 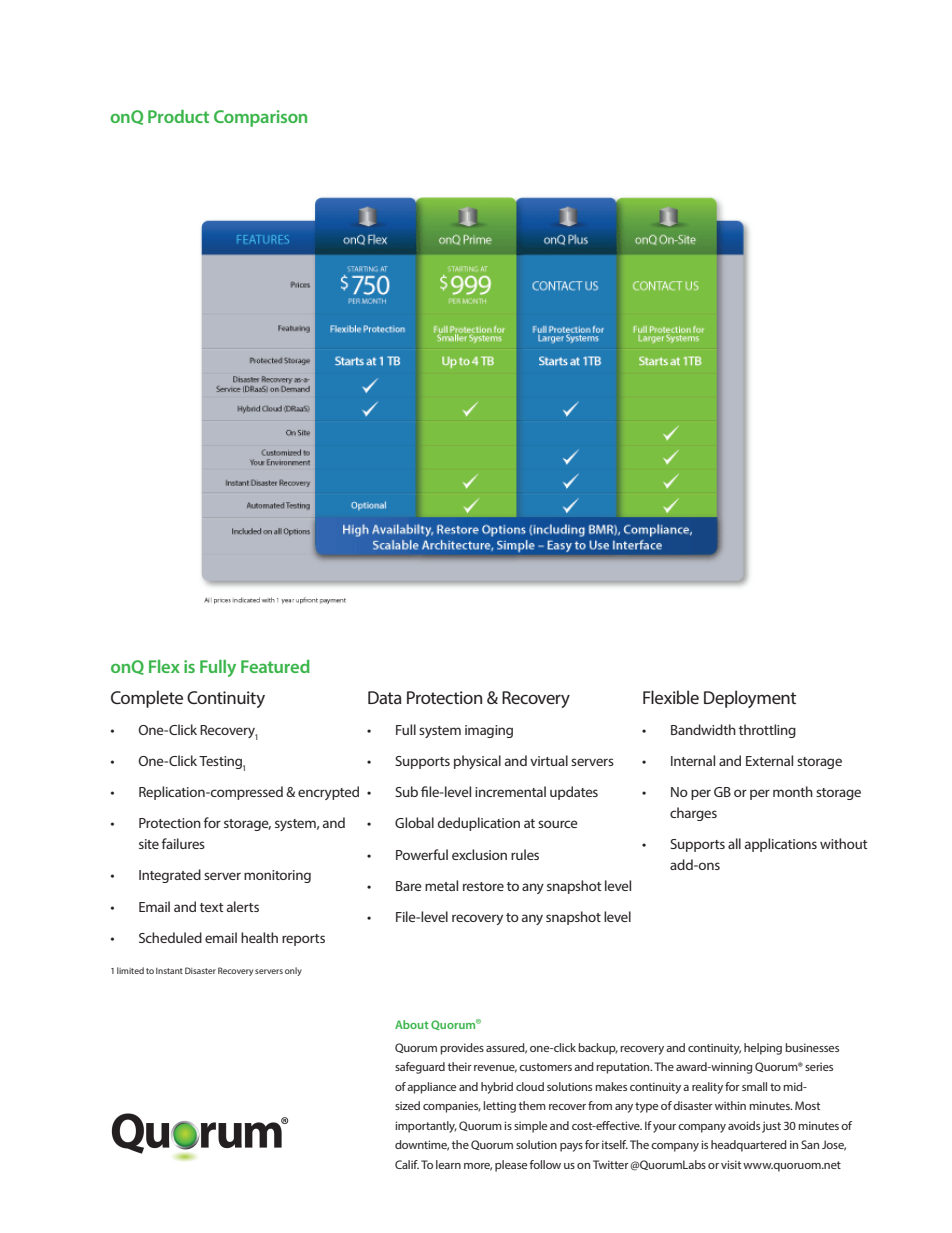 I want to click on failures, so click(x=183, y=843).
